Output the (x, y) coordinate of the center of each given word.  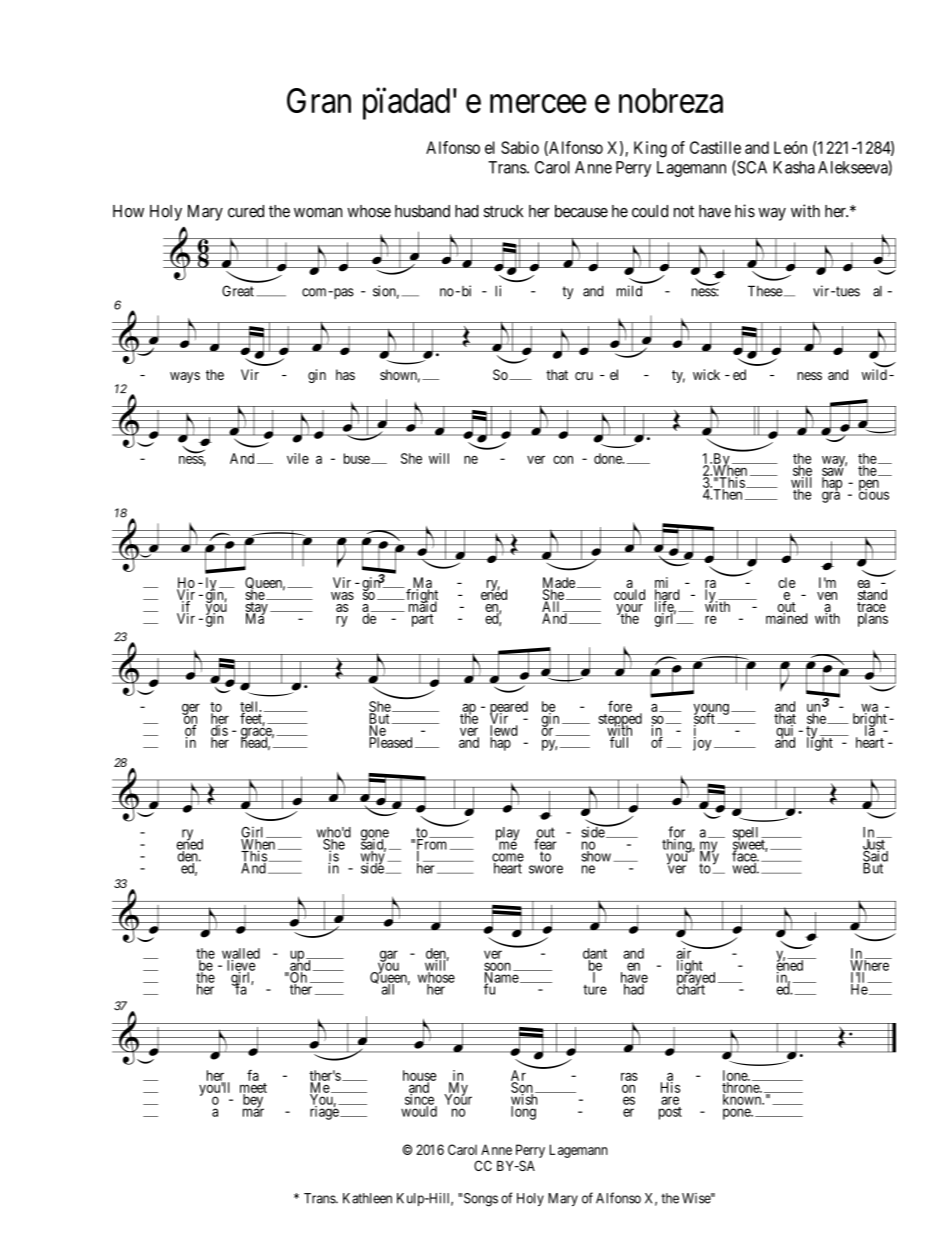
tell (250, 707)
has (345, 374)
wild (874, 374)
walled (241, 954)
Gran (319, 100)
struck (504, 211)
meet (253, 1089)
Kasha (794, 167)
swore (546, 869)
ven (827, 596)
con (563, 460)
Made (559, 584)
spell (747, 835)
